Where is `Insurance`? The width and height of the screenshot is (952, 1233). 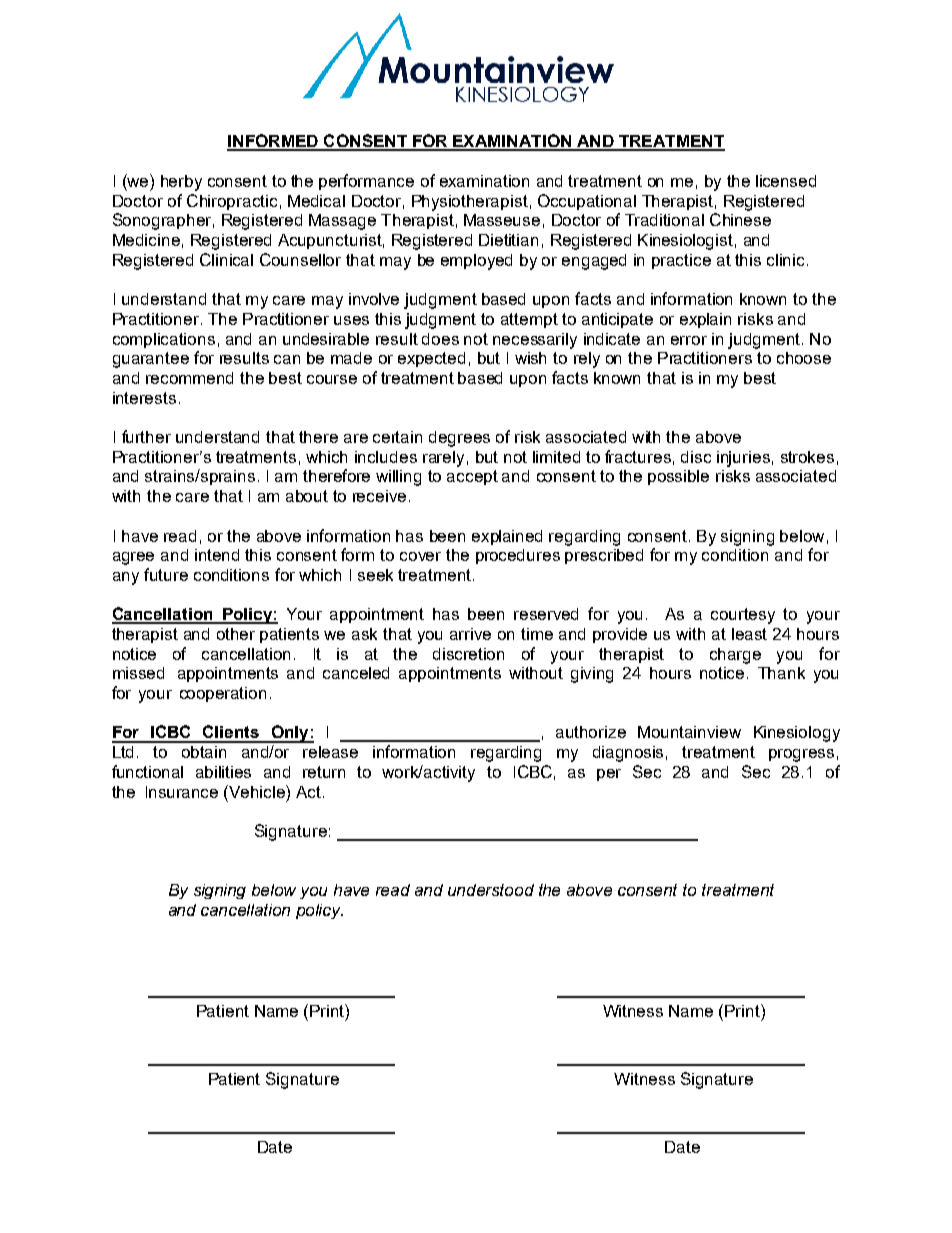 Insurance is located at coordinates (182, 792).
